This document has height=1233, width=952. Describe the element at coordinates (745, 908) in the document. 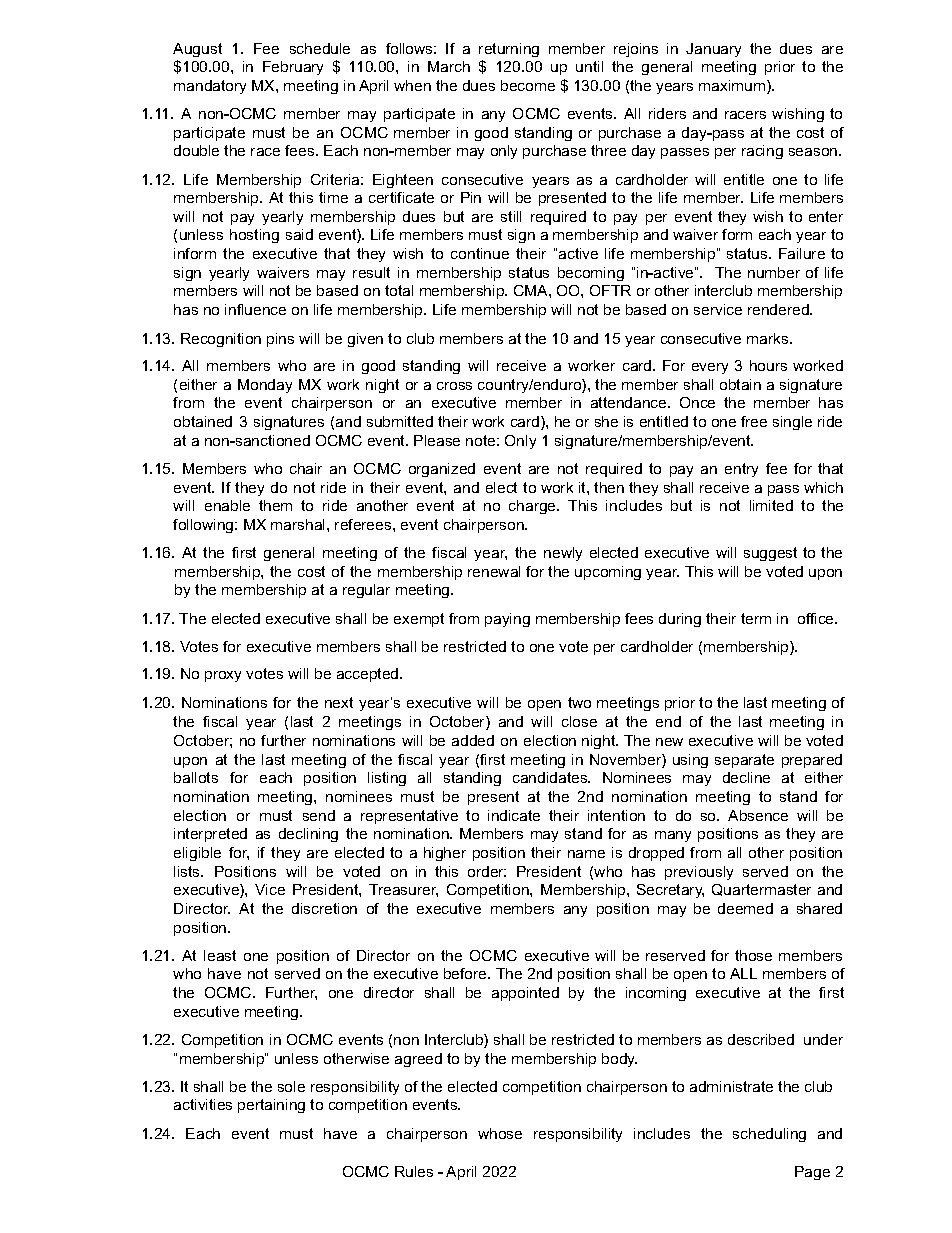

I see `deemed` at that location.
